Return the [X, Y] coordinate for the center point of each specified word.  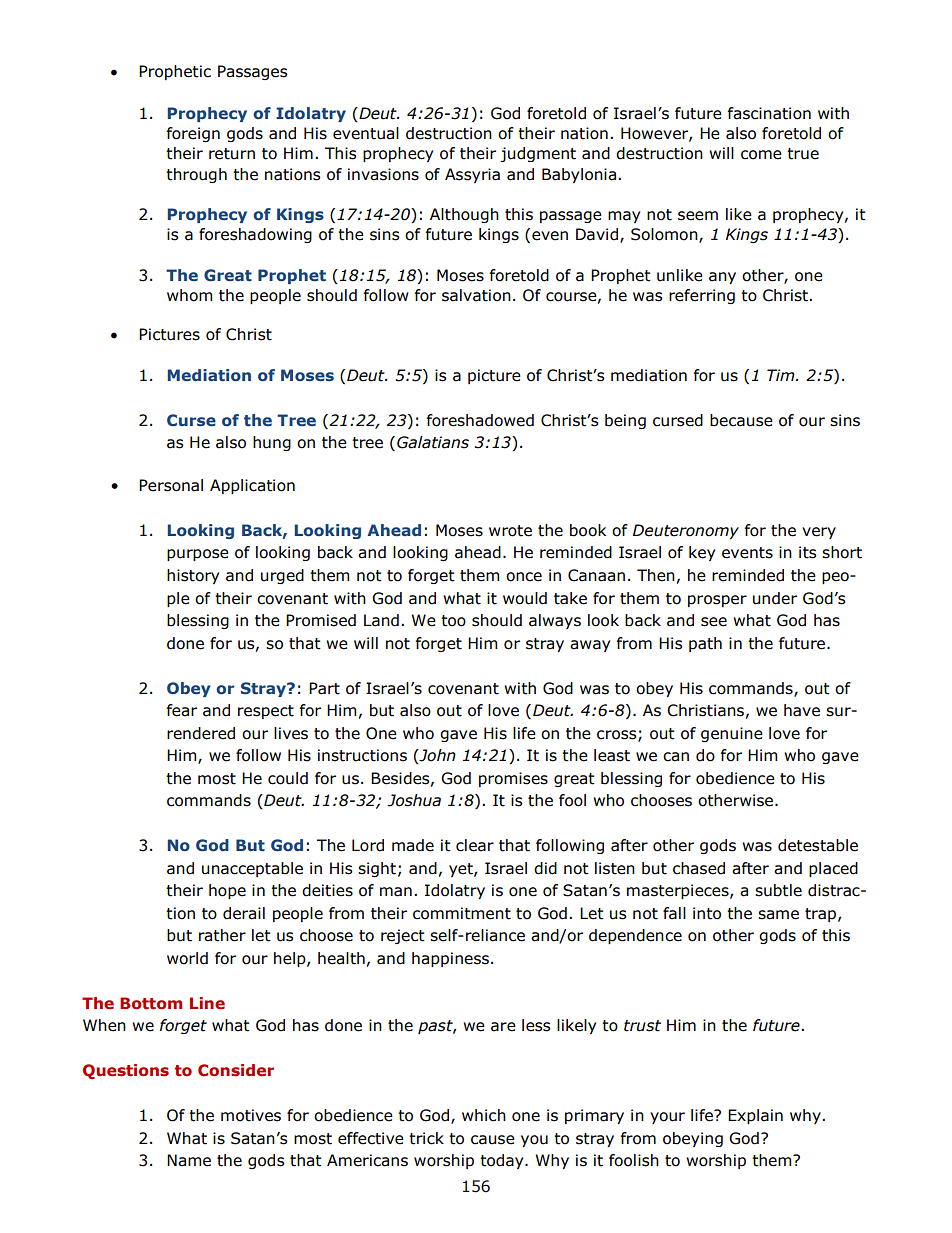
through [196, 175]
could [288, 778]
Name [189, 1160]
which [484, 1115]
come [761, 155]
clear [475, 845]
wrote [510, 531]
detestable [818, 845]
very [819, 533]
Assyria [472, 175]
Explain [755, 1116]
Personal [171, 485]
